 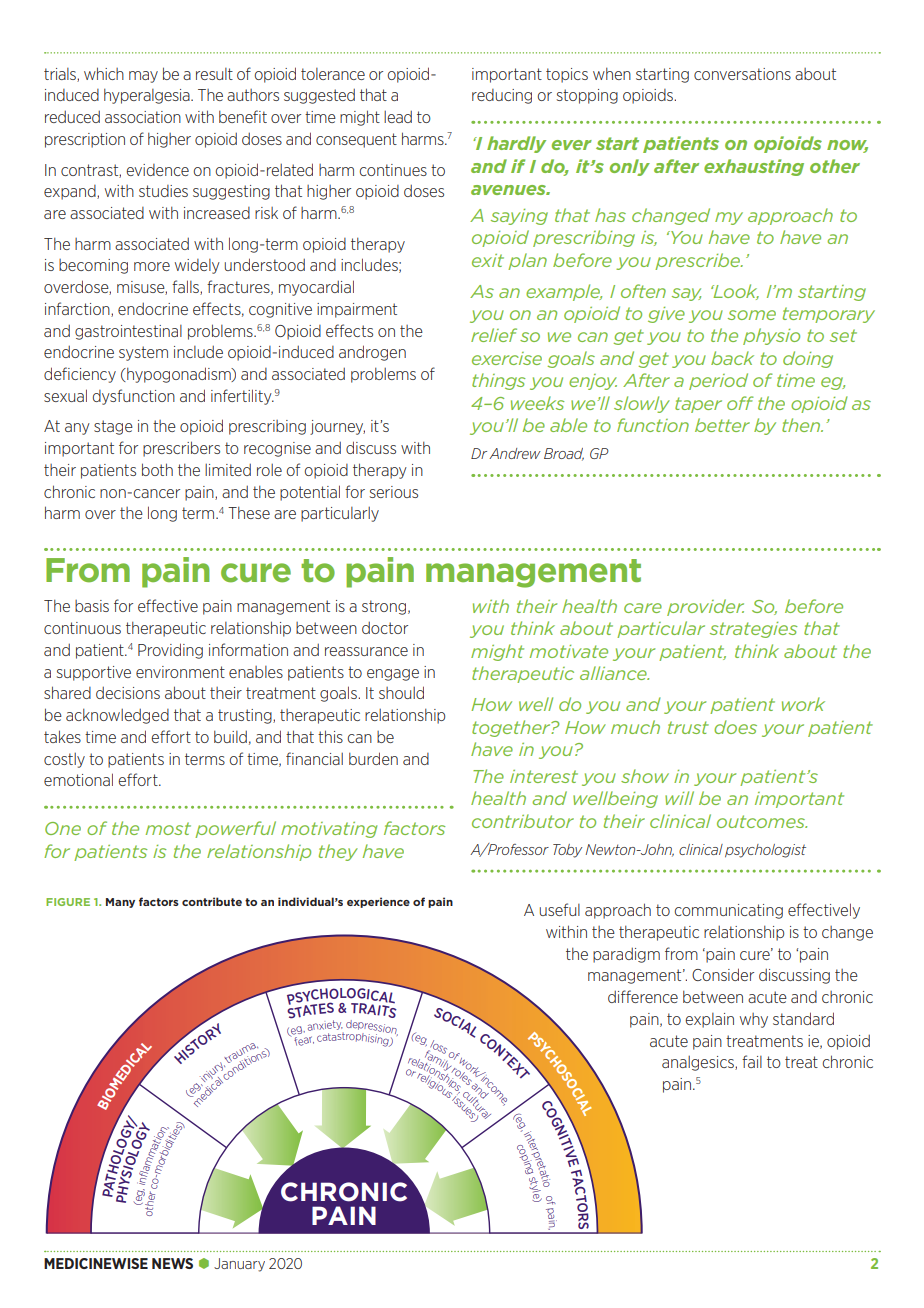 I want to click on psychologist, so click(x=765, y=851).
